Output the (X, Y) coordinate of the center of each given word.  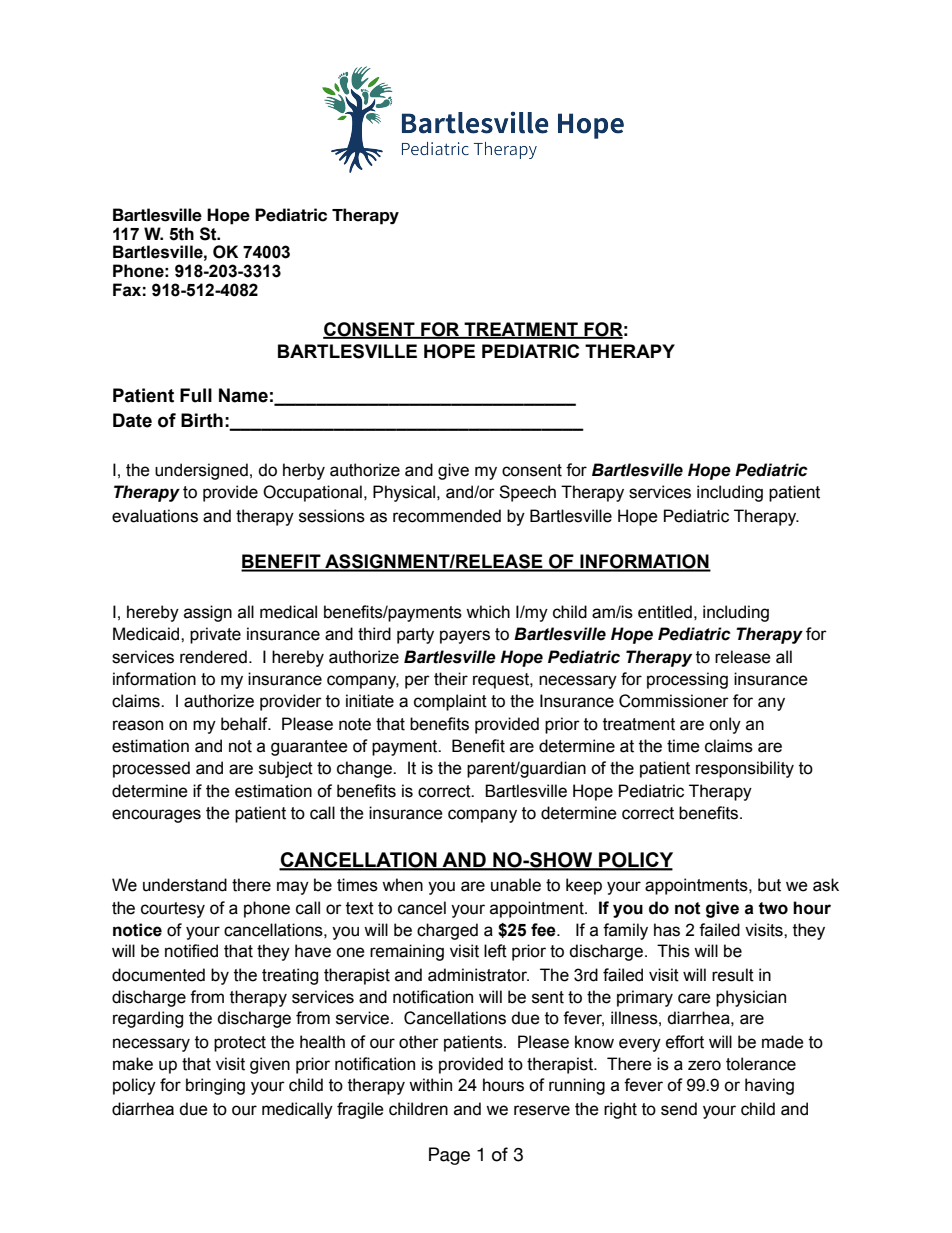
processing (687, 680)
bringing (215, 1086)
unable (516, 885)
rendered (213, 657)
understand (185, 885)
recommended (447, 516)
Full (196, 395)
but (769, 885)
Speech (527, 493)
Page (449, 1156)
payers (465, 637)
